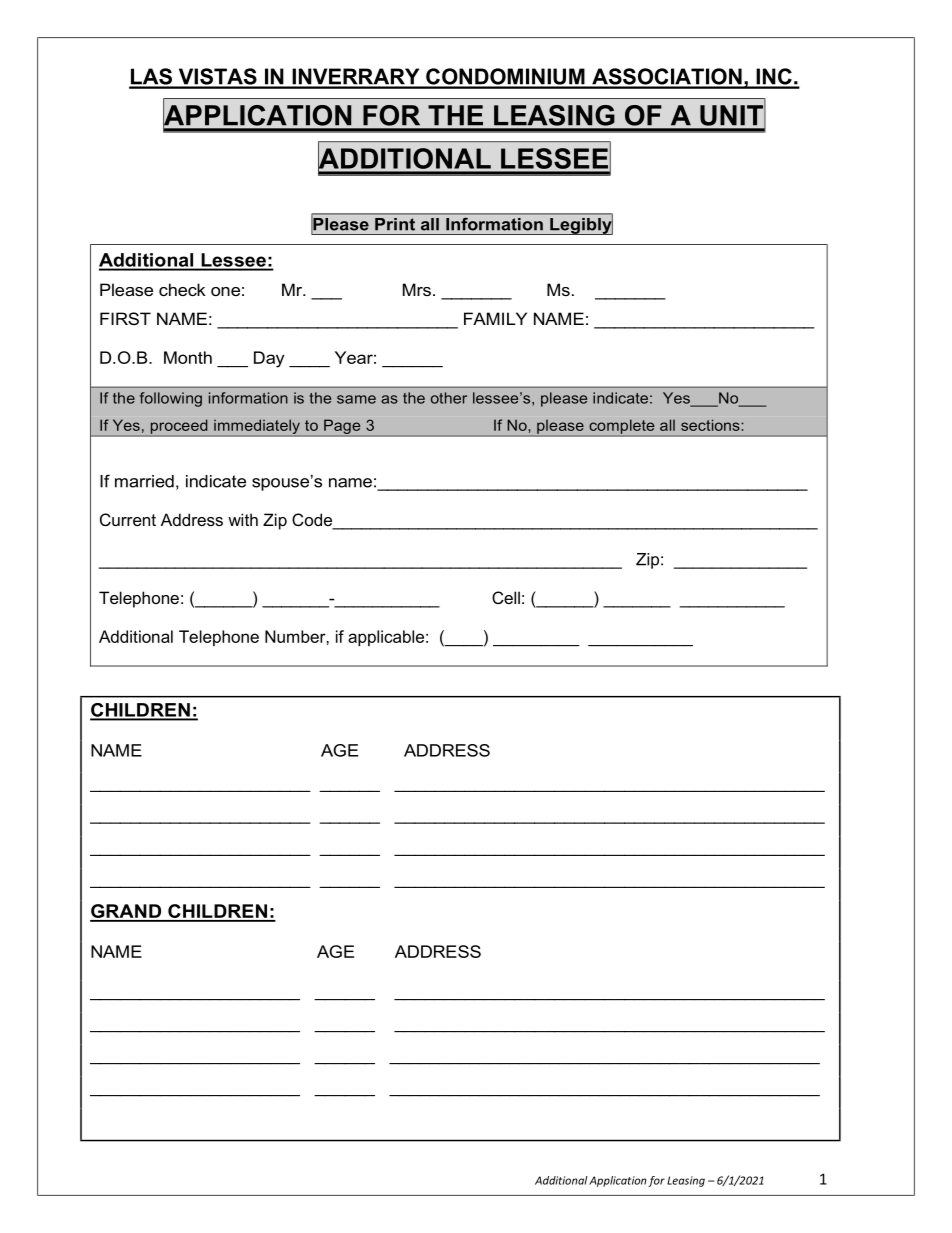  Describe the element at coordinates (182, 289) in the page. I see `check` at that location.
